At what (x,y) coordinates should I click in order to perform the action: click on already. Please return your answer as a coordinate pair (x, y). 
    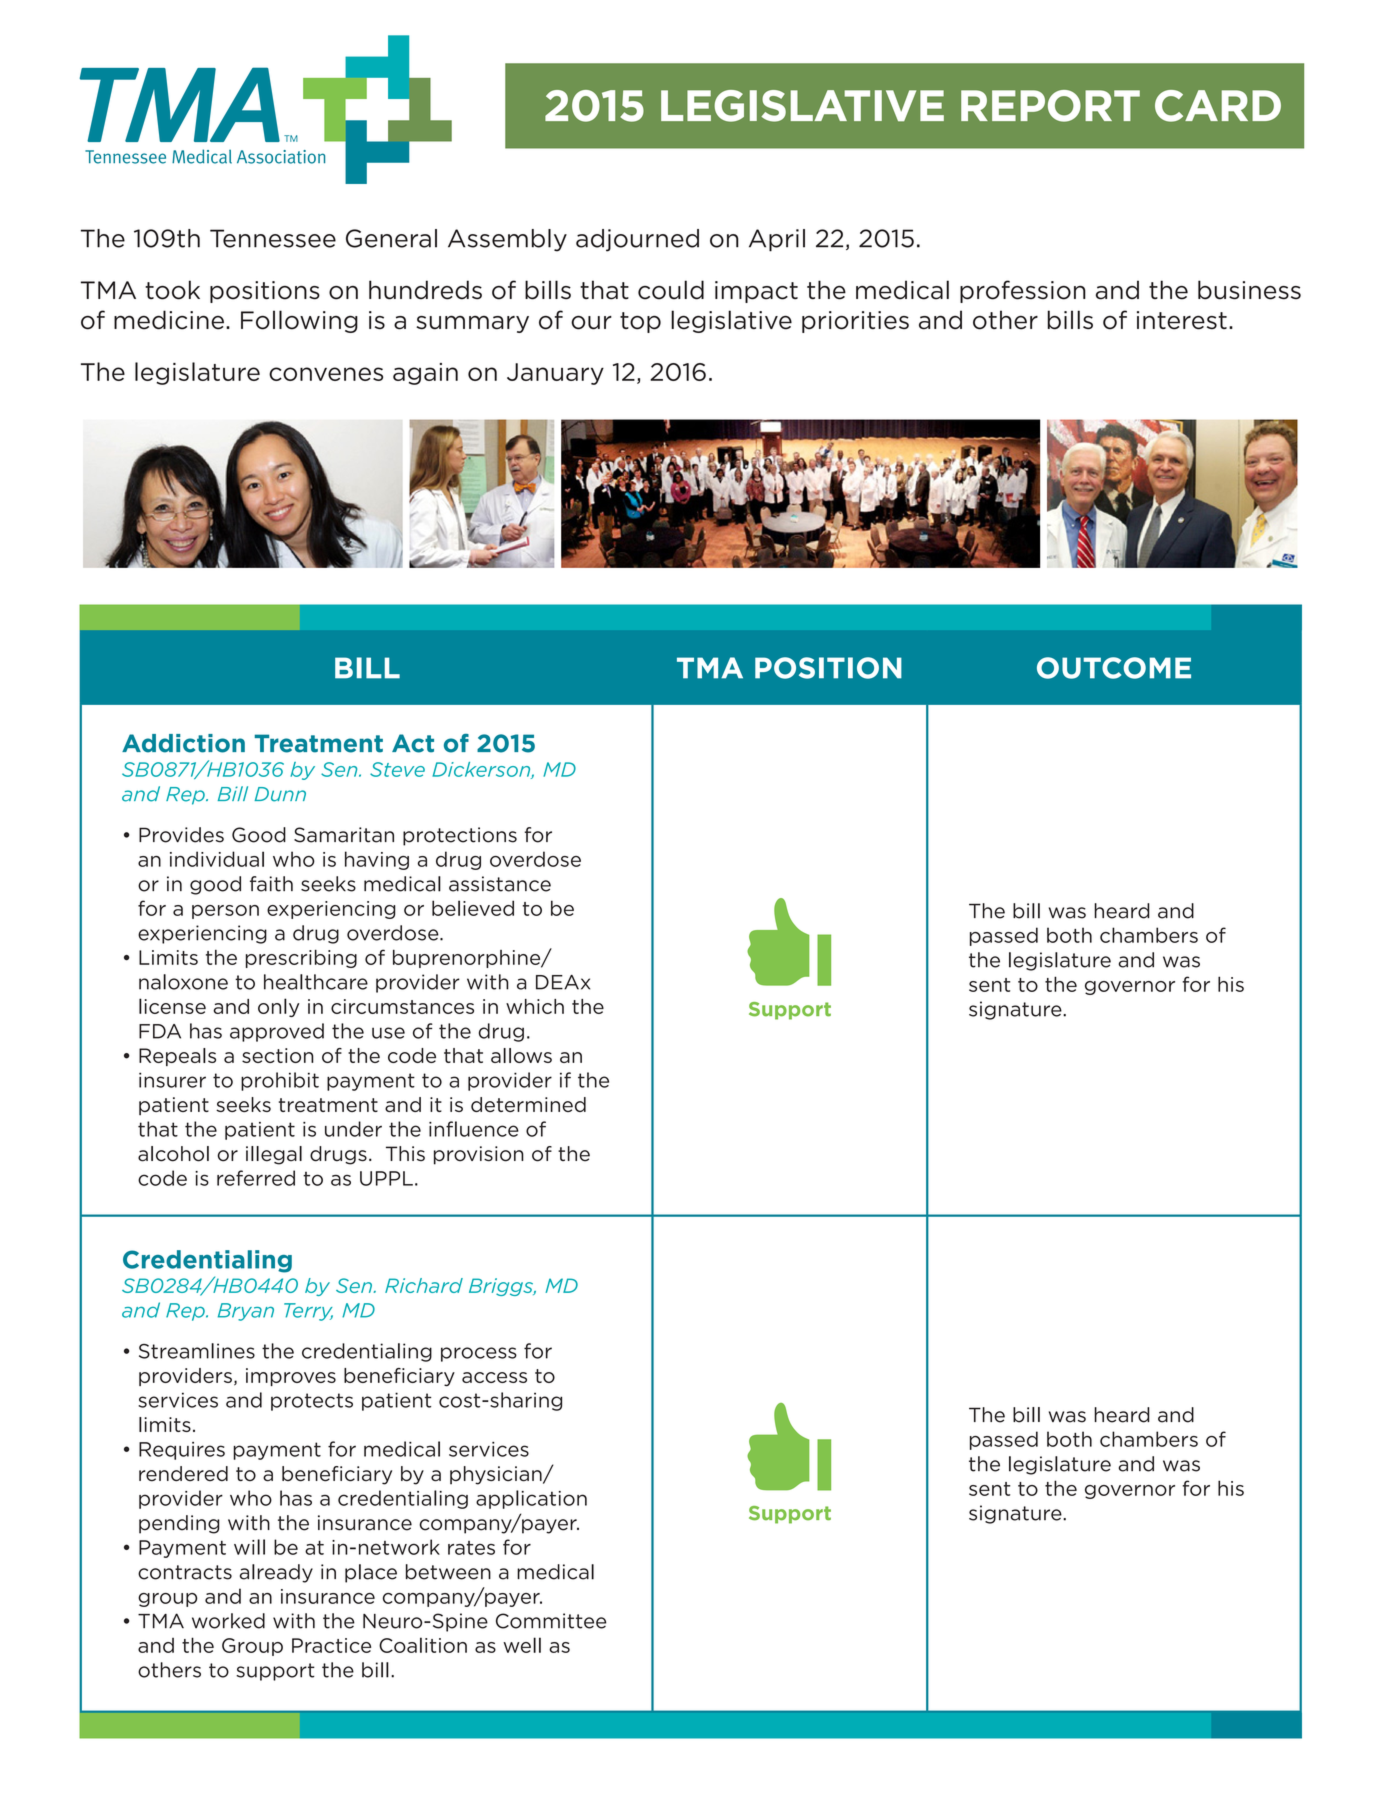
    Looking at the image, I should click on (276, 1573).
